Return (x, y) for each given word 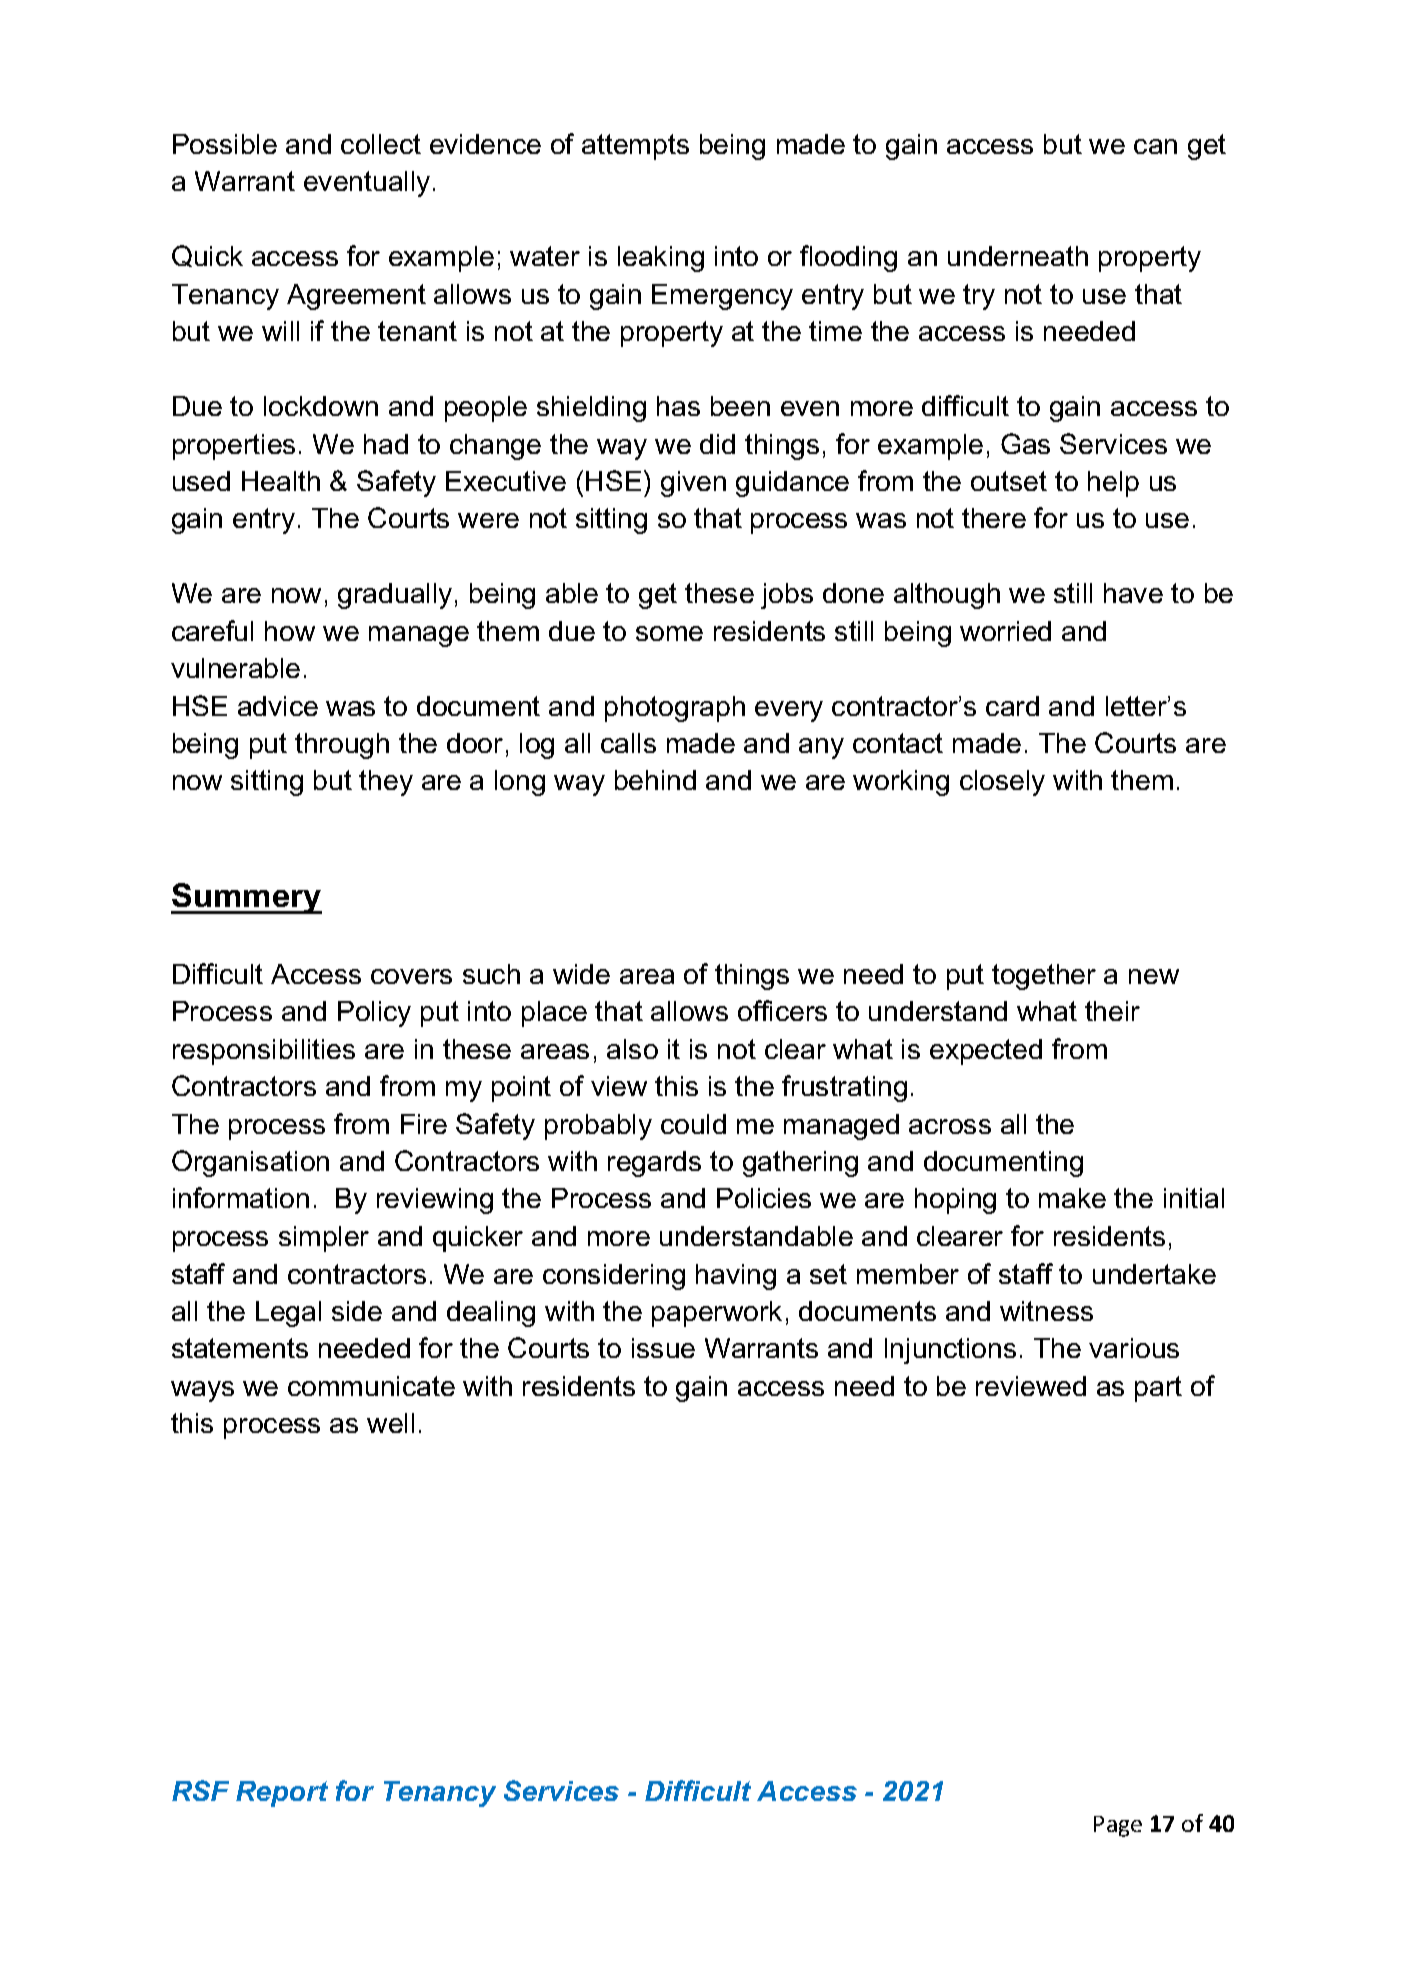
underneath (1018, 256)
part (1158, 1389)
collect (381, 144)
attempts (635, 147)
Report (282, 1794)
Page (1118, 1826)
